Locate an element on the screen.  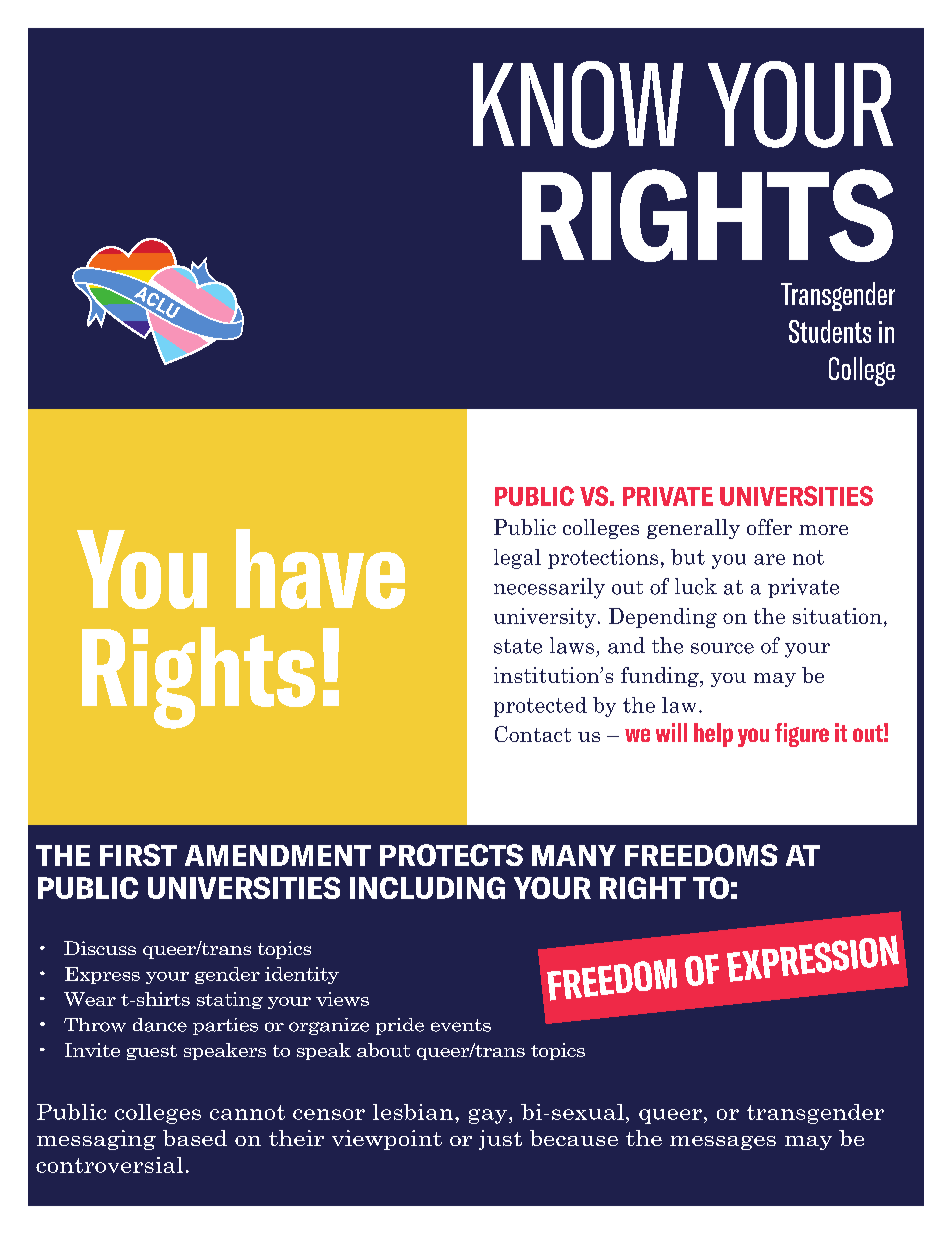
messages is located at coordinates (723, 1143).
